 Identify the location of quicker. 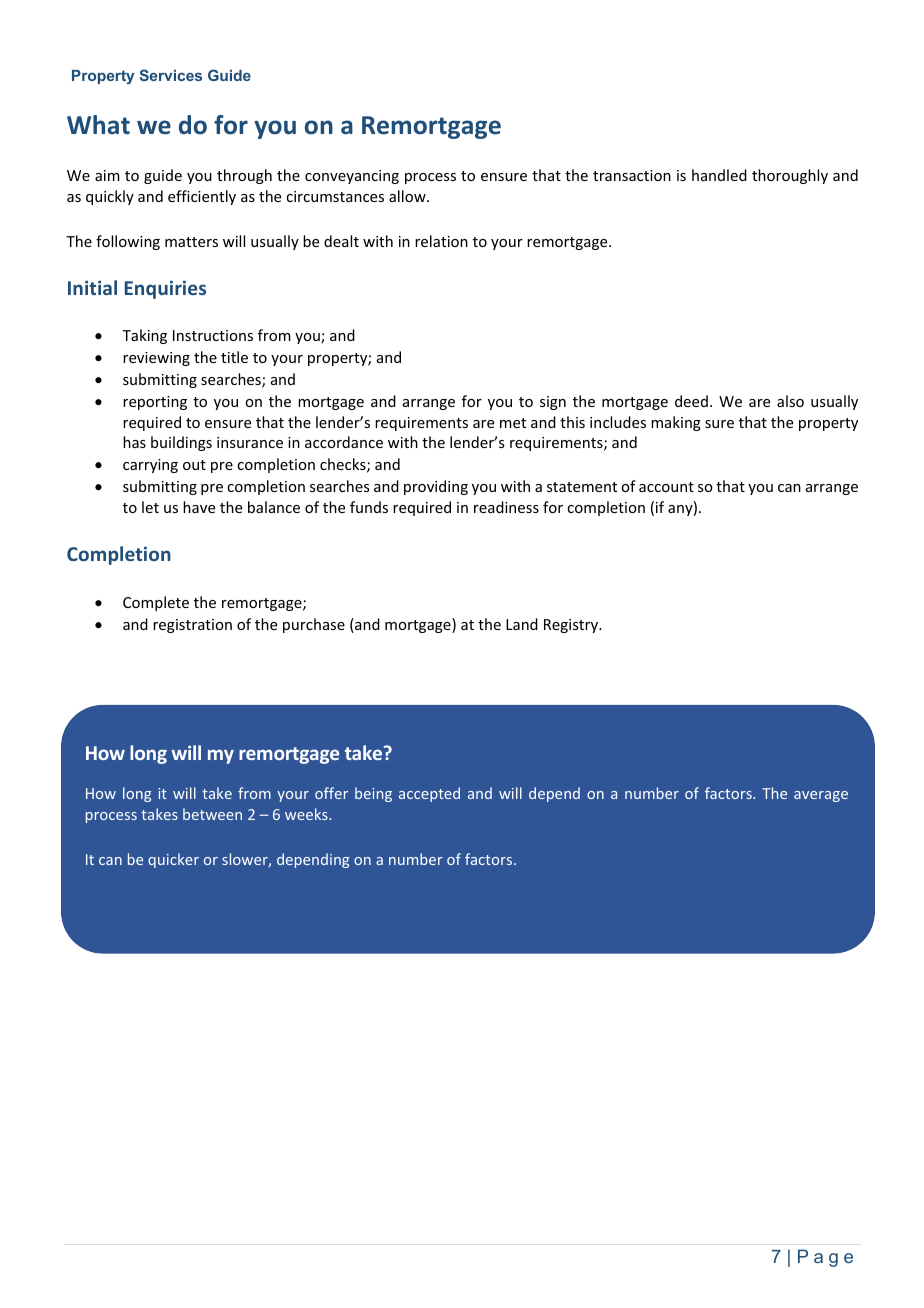
(173, 860).
